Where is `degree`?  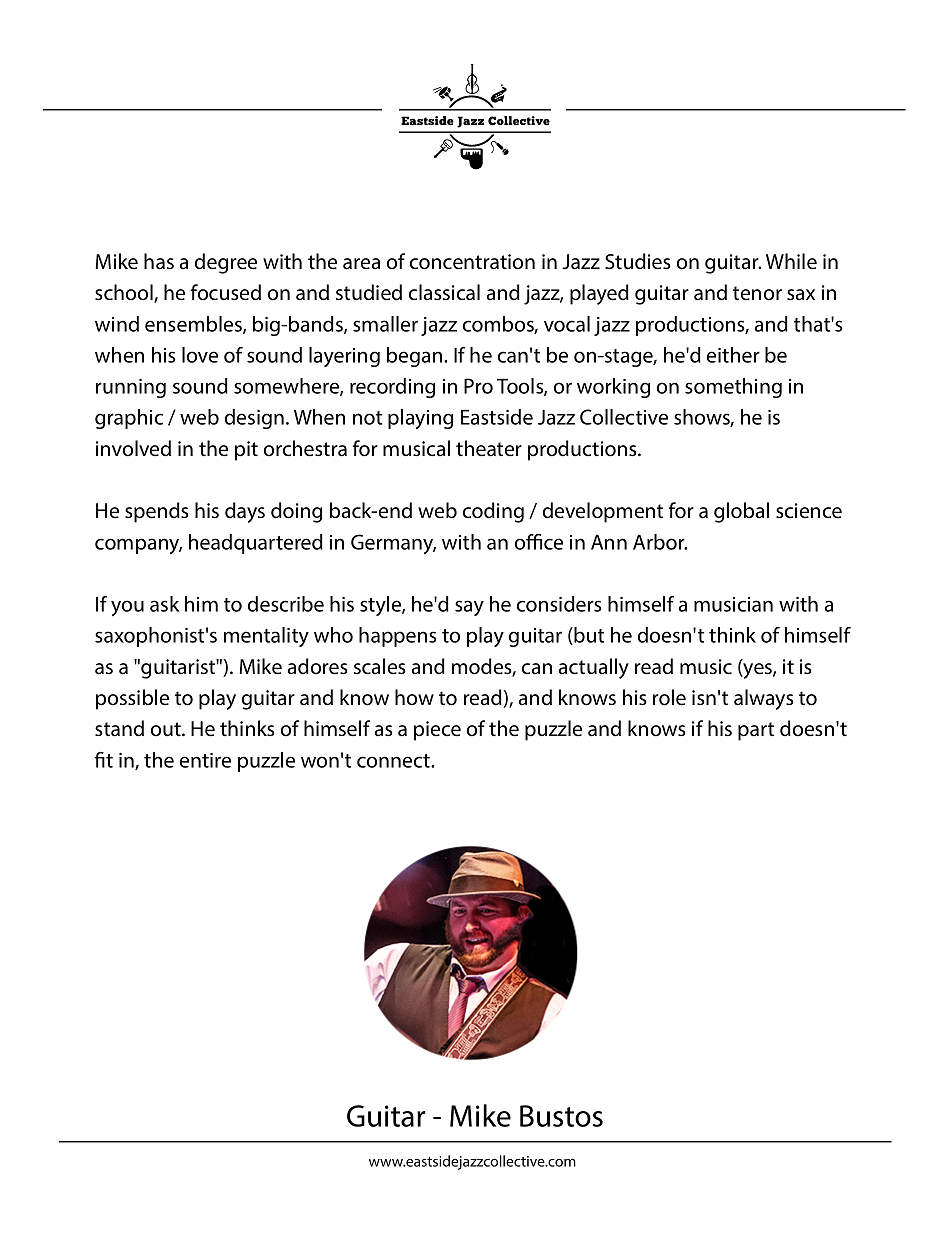
degree is located at coordinates (226, 263).
